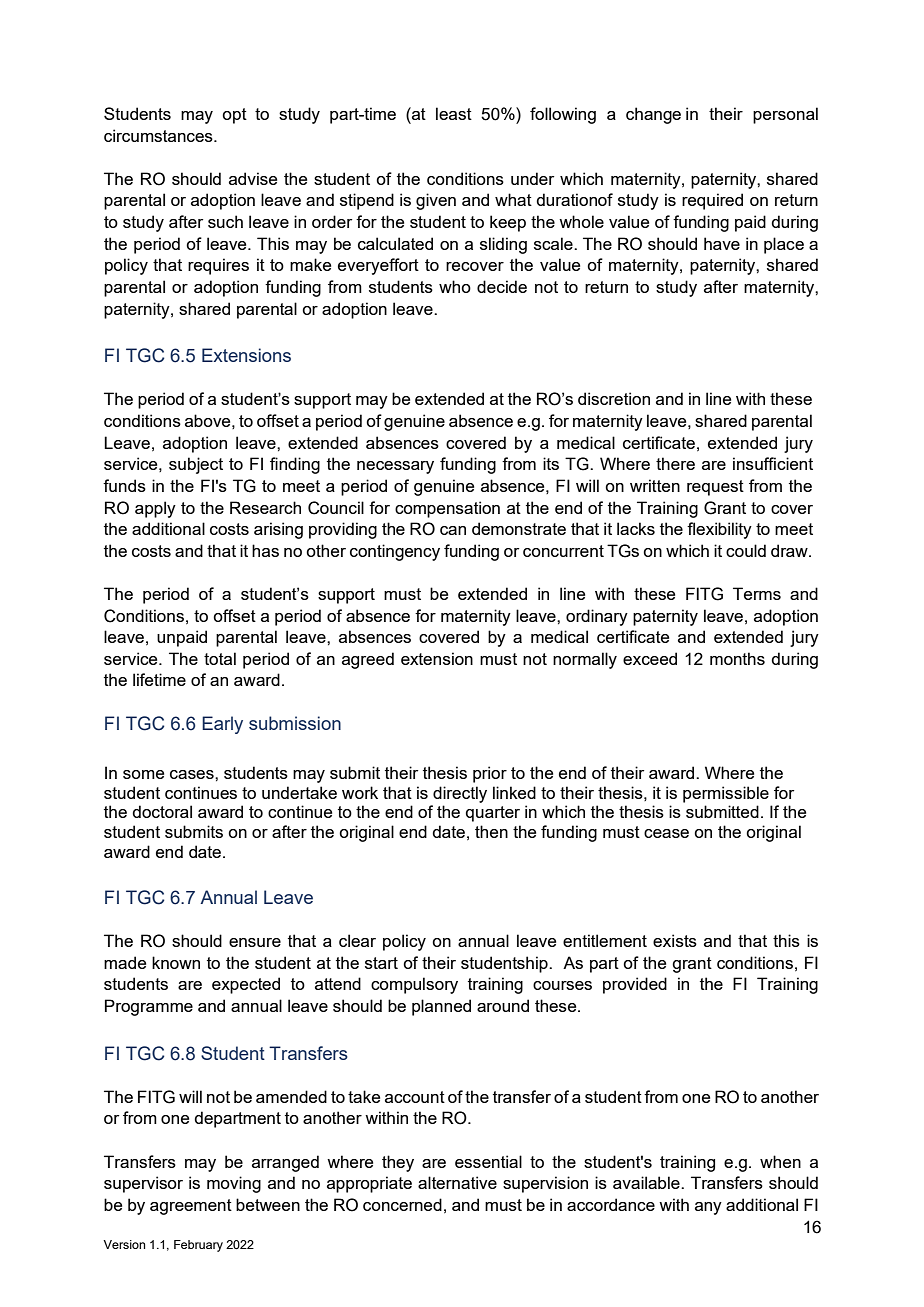 The image size is (924, 1307). I want to click on subject, so click(196, 465).
